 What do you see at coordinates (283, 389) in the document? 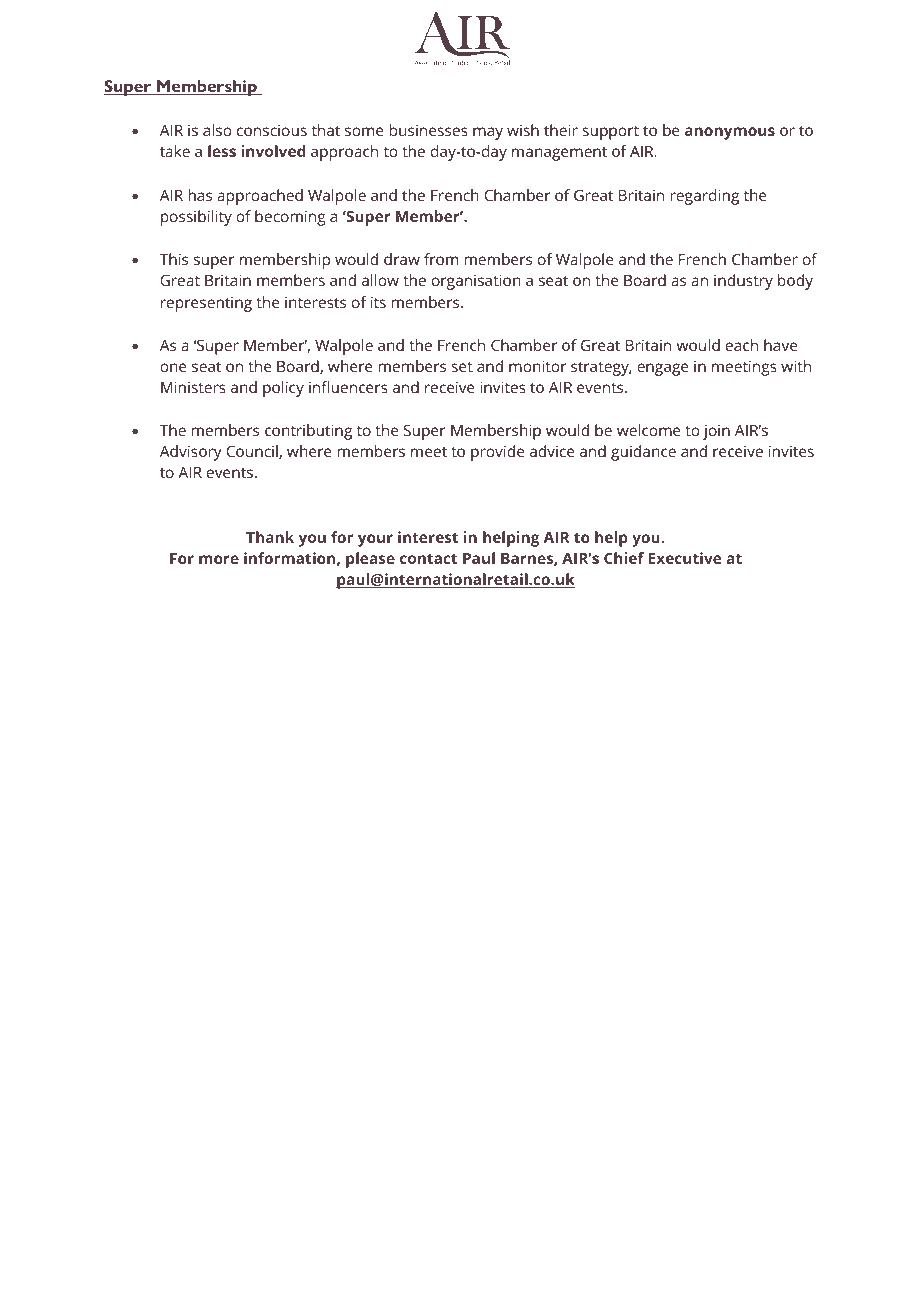
I see `policy` at bounding box center [283, 389].
